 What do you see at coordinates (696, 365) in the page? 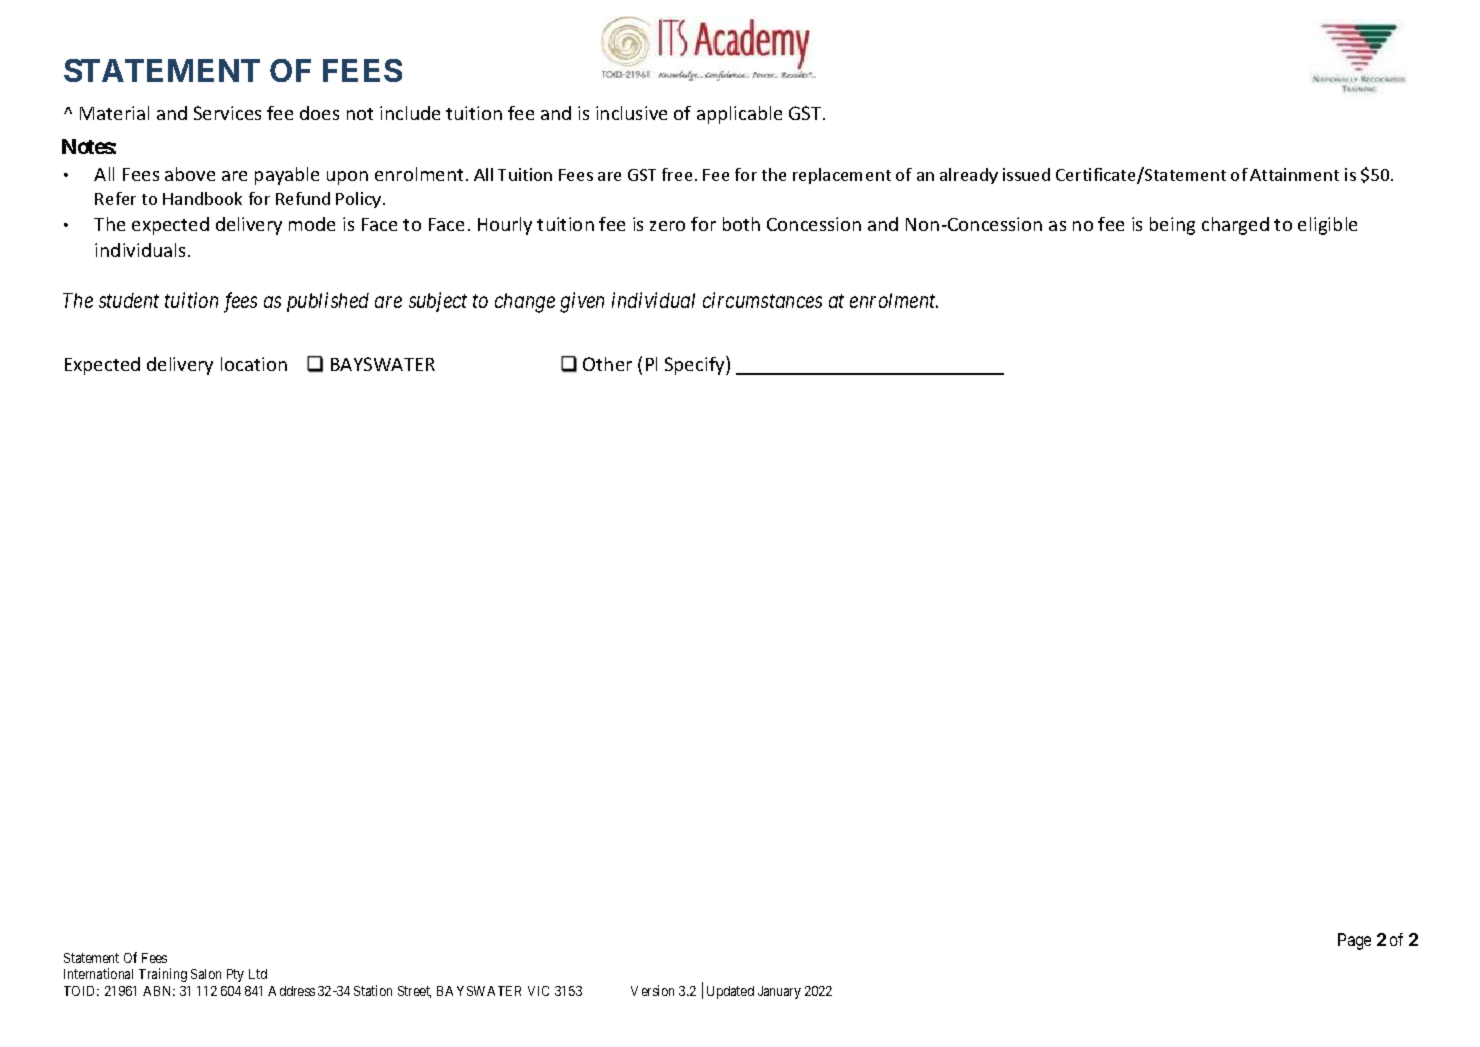
I see `Specify` at bounding box center [696, 365].
